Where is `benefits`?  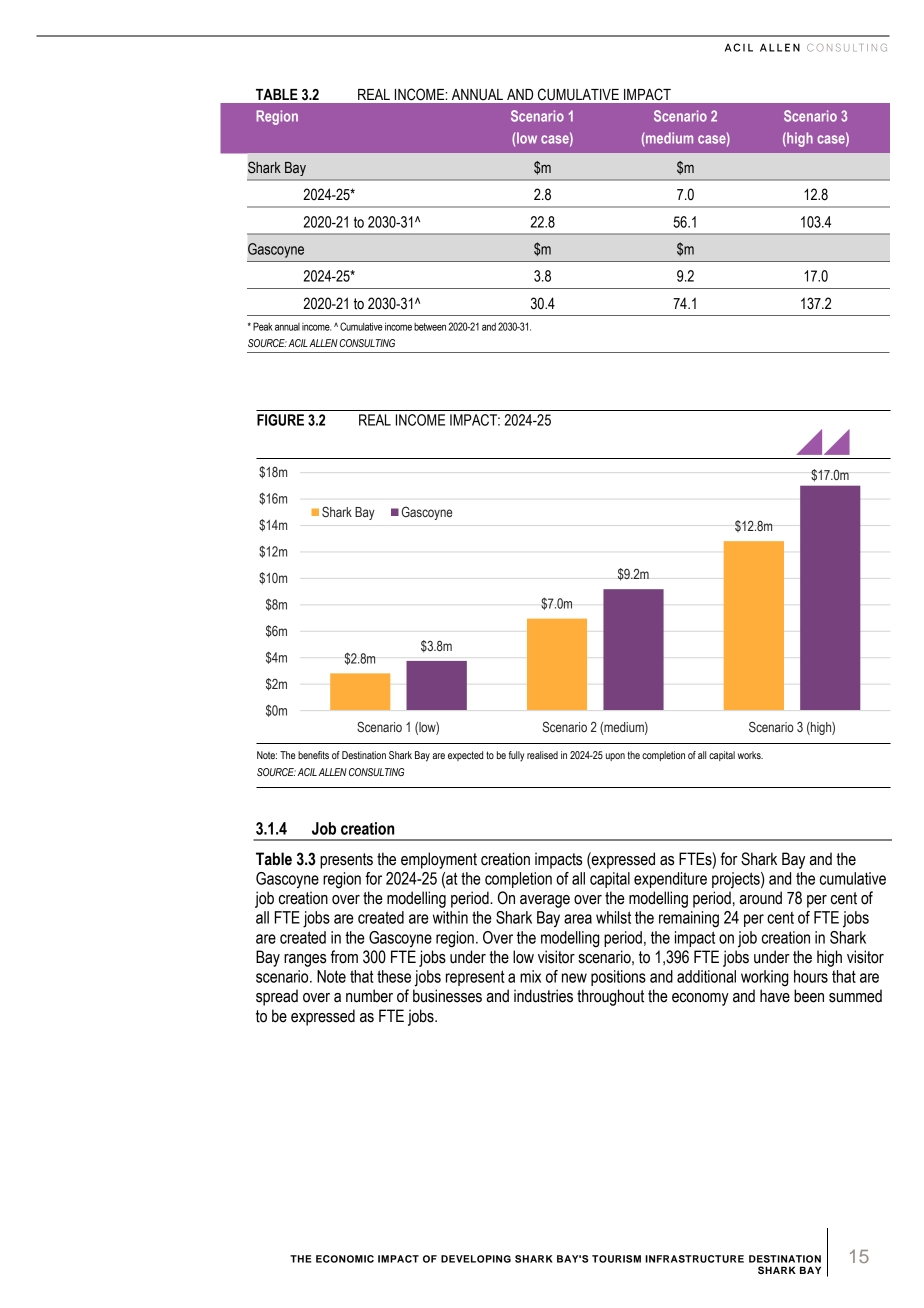
benefits is located at coordinates (313, 755).
